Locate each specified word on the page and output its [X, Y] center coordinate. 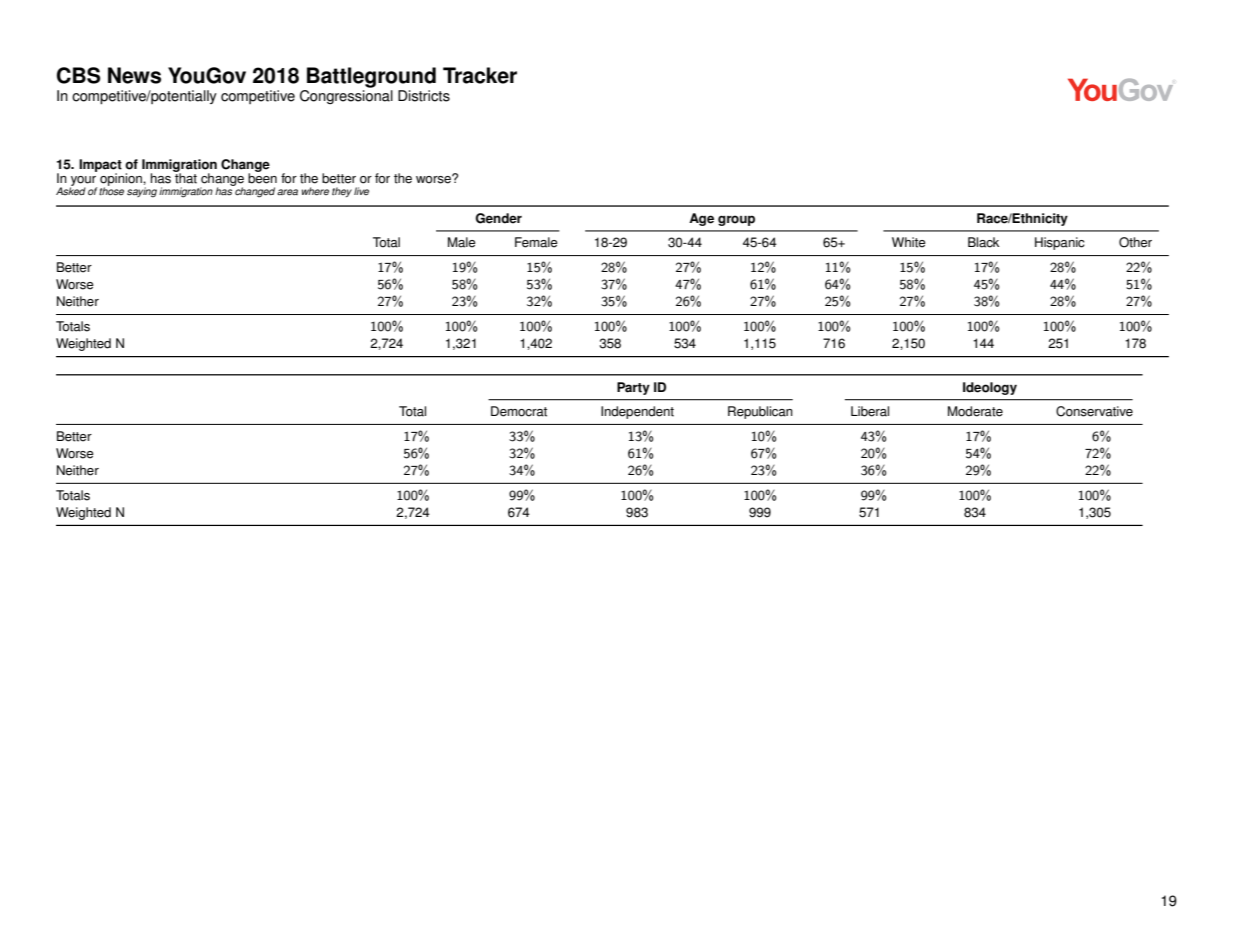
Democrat [519, 411]
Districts [424, 96]
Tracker [480, 75]
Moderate [975, 411]
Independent [637, 412]
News [134, 75]
